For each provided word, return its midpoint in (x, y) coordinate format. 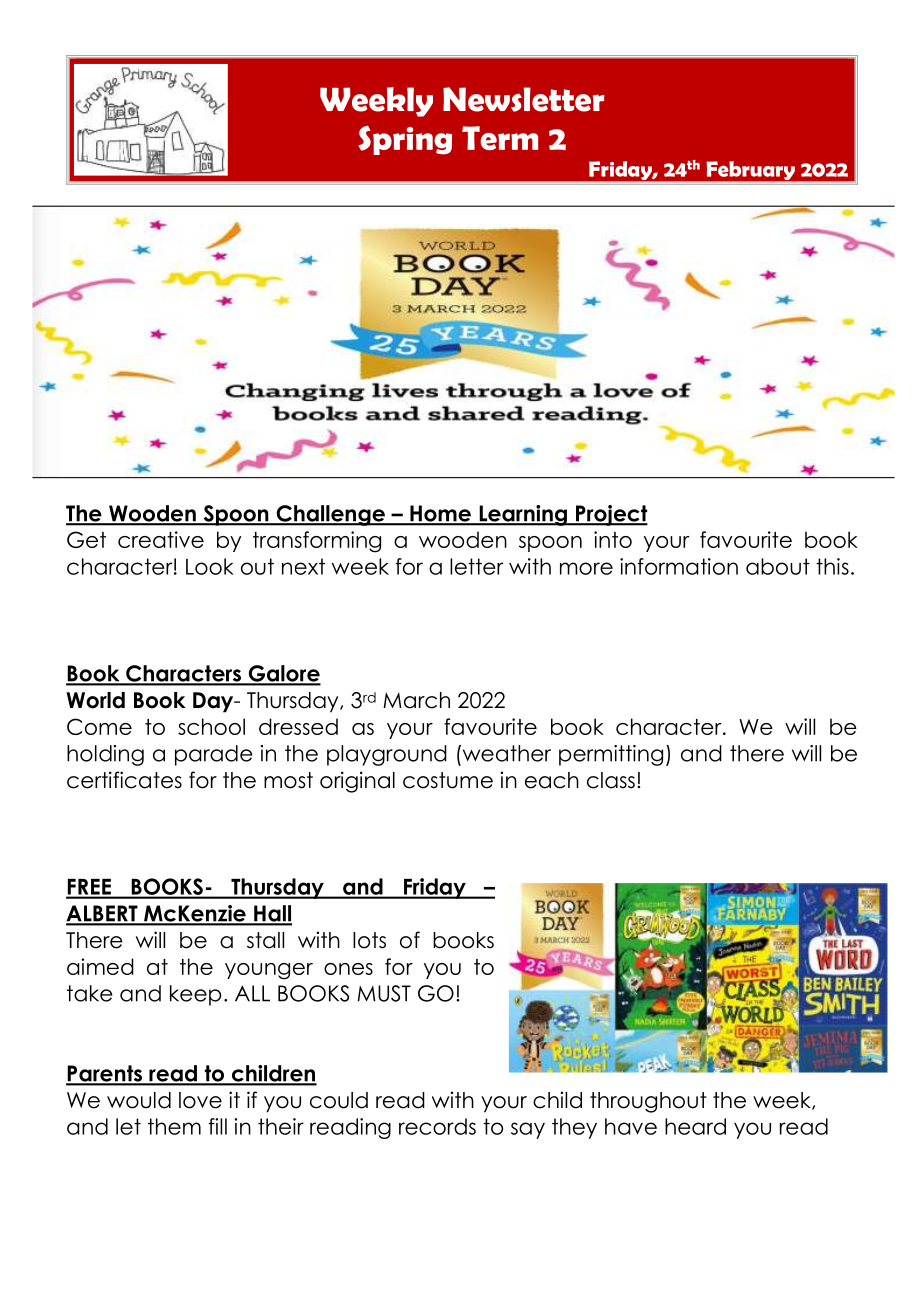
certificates (124, 780)
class (611, 780)
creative (161, 539)
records (437, 1126)
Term (500, 138)
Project (611, 515)
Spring (405, 140)
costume (448, 780)
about (778, 566)
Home (440, 514)
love (200, 1100)
